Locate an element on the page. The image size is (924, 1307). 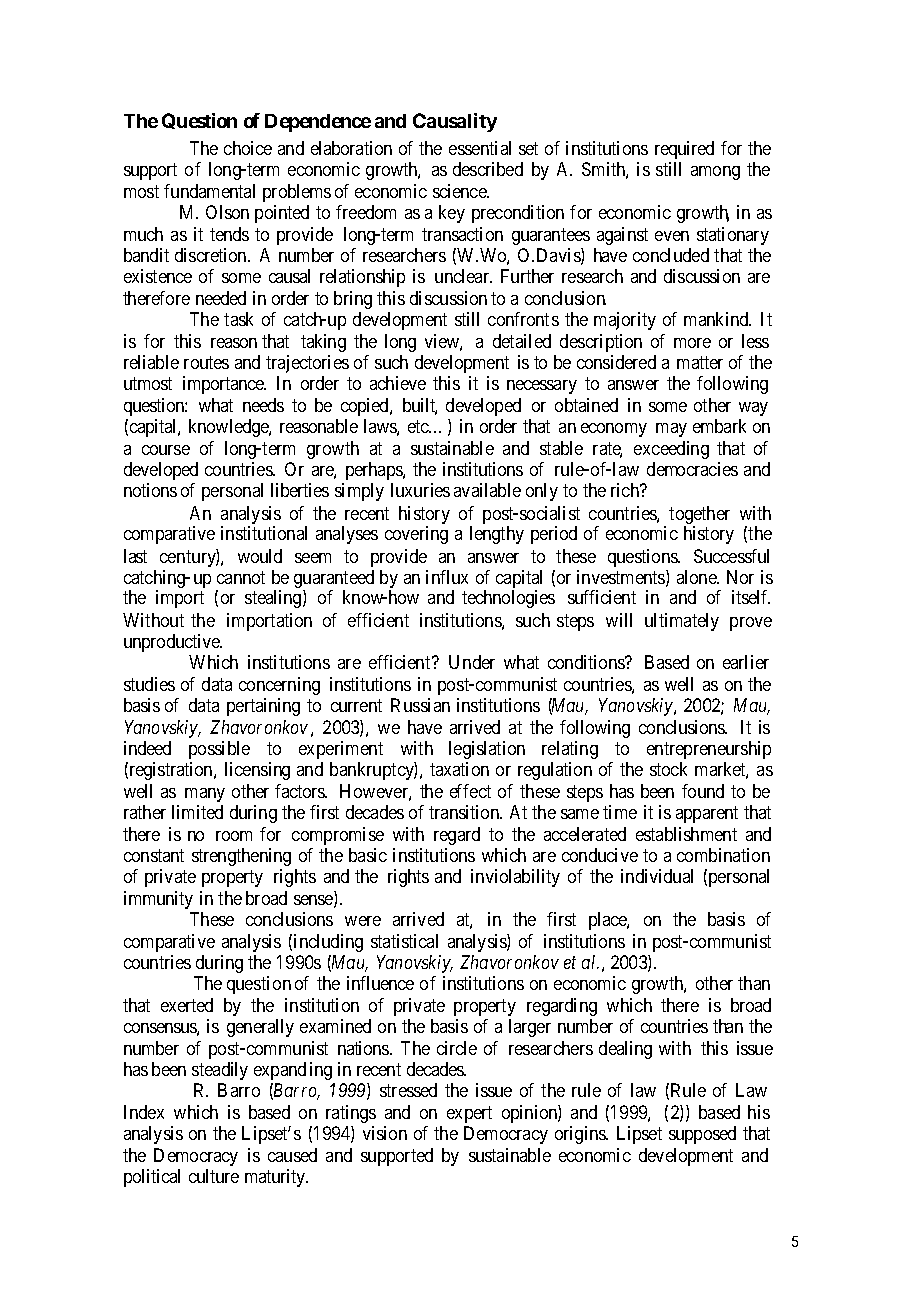
unproductive is located at coordinates (173, 643).
